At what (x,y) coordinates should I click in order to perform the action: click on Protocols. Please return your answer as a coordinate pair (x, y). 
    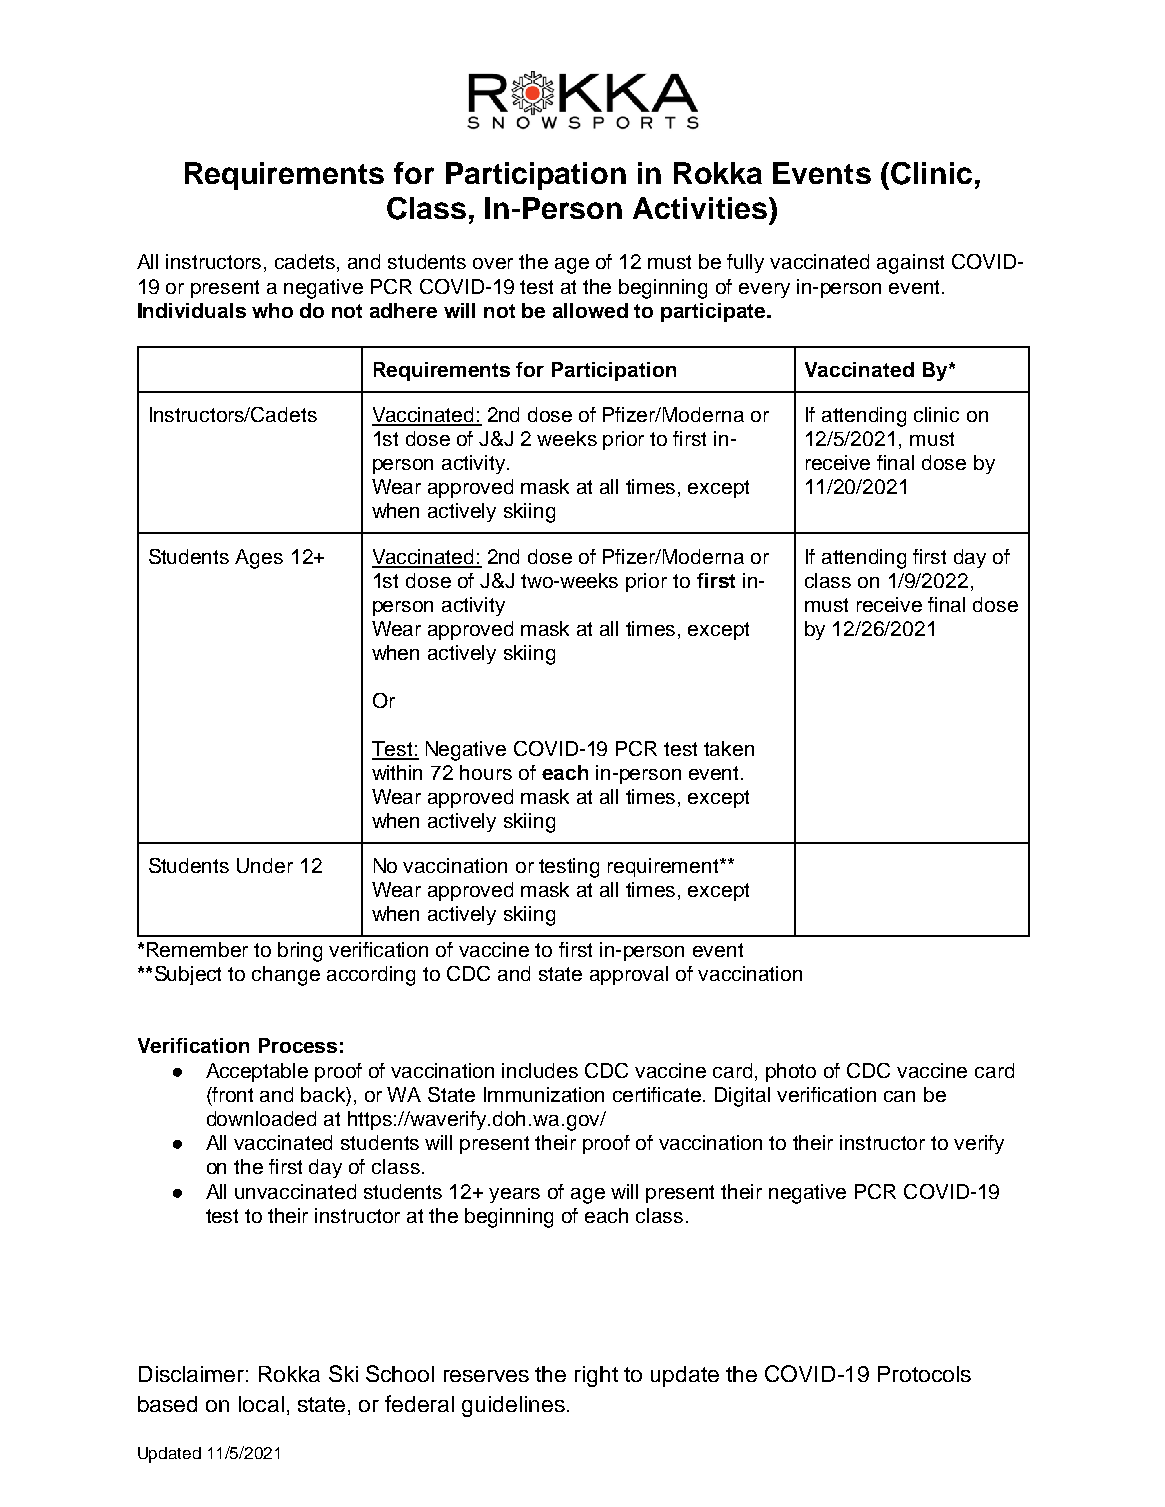
    Looking at the image, I should click on (924, 1374).
